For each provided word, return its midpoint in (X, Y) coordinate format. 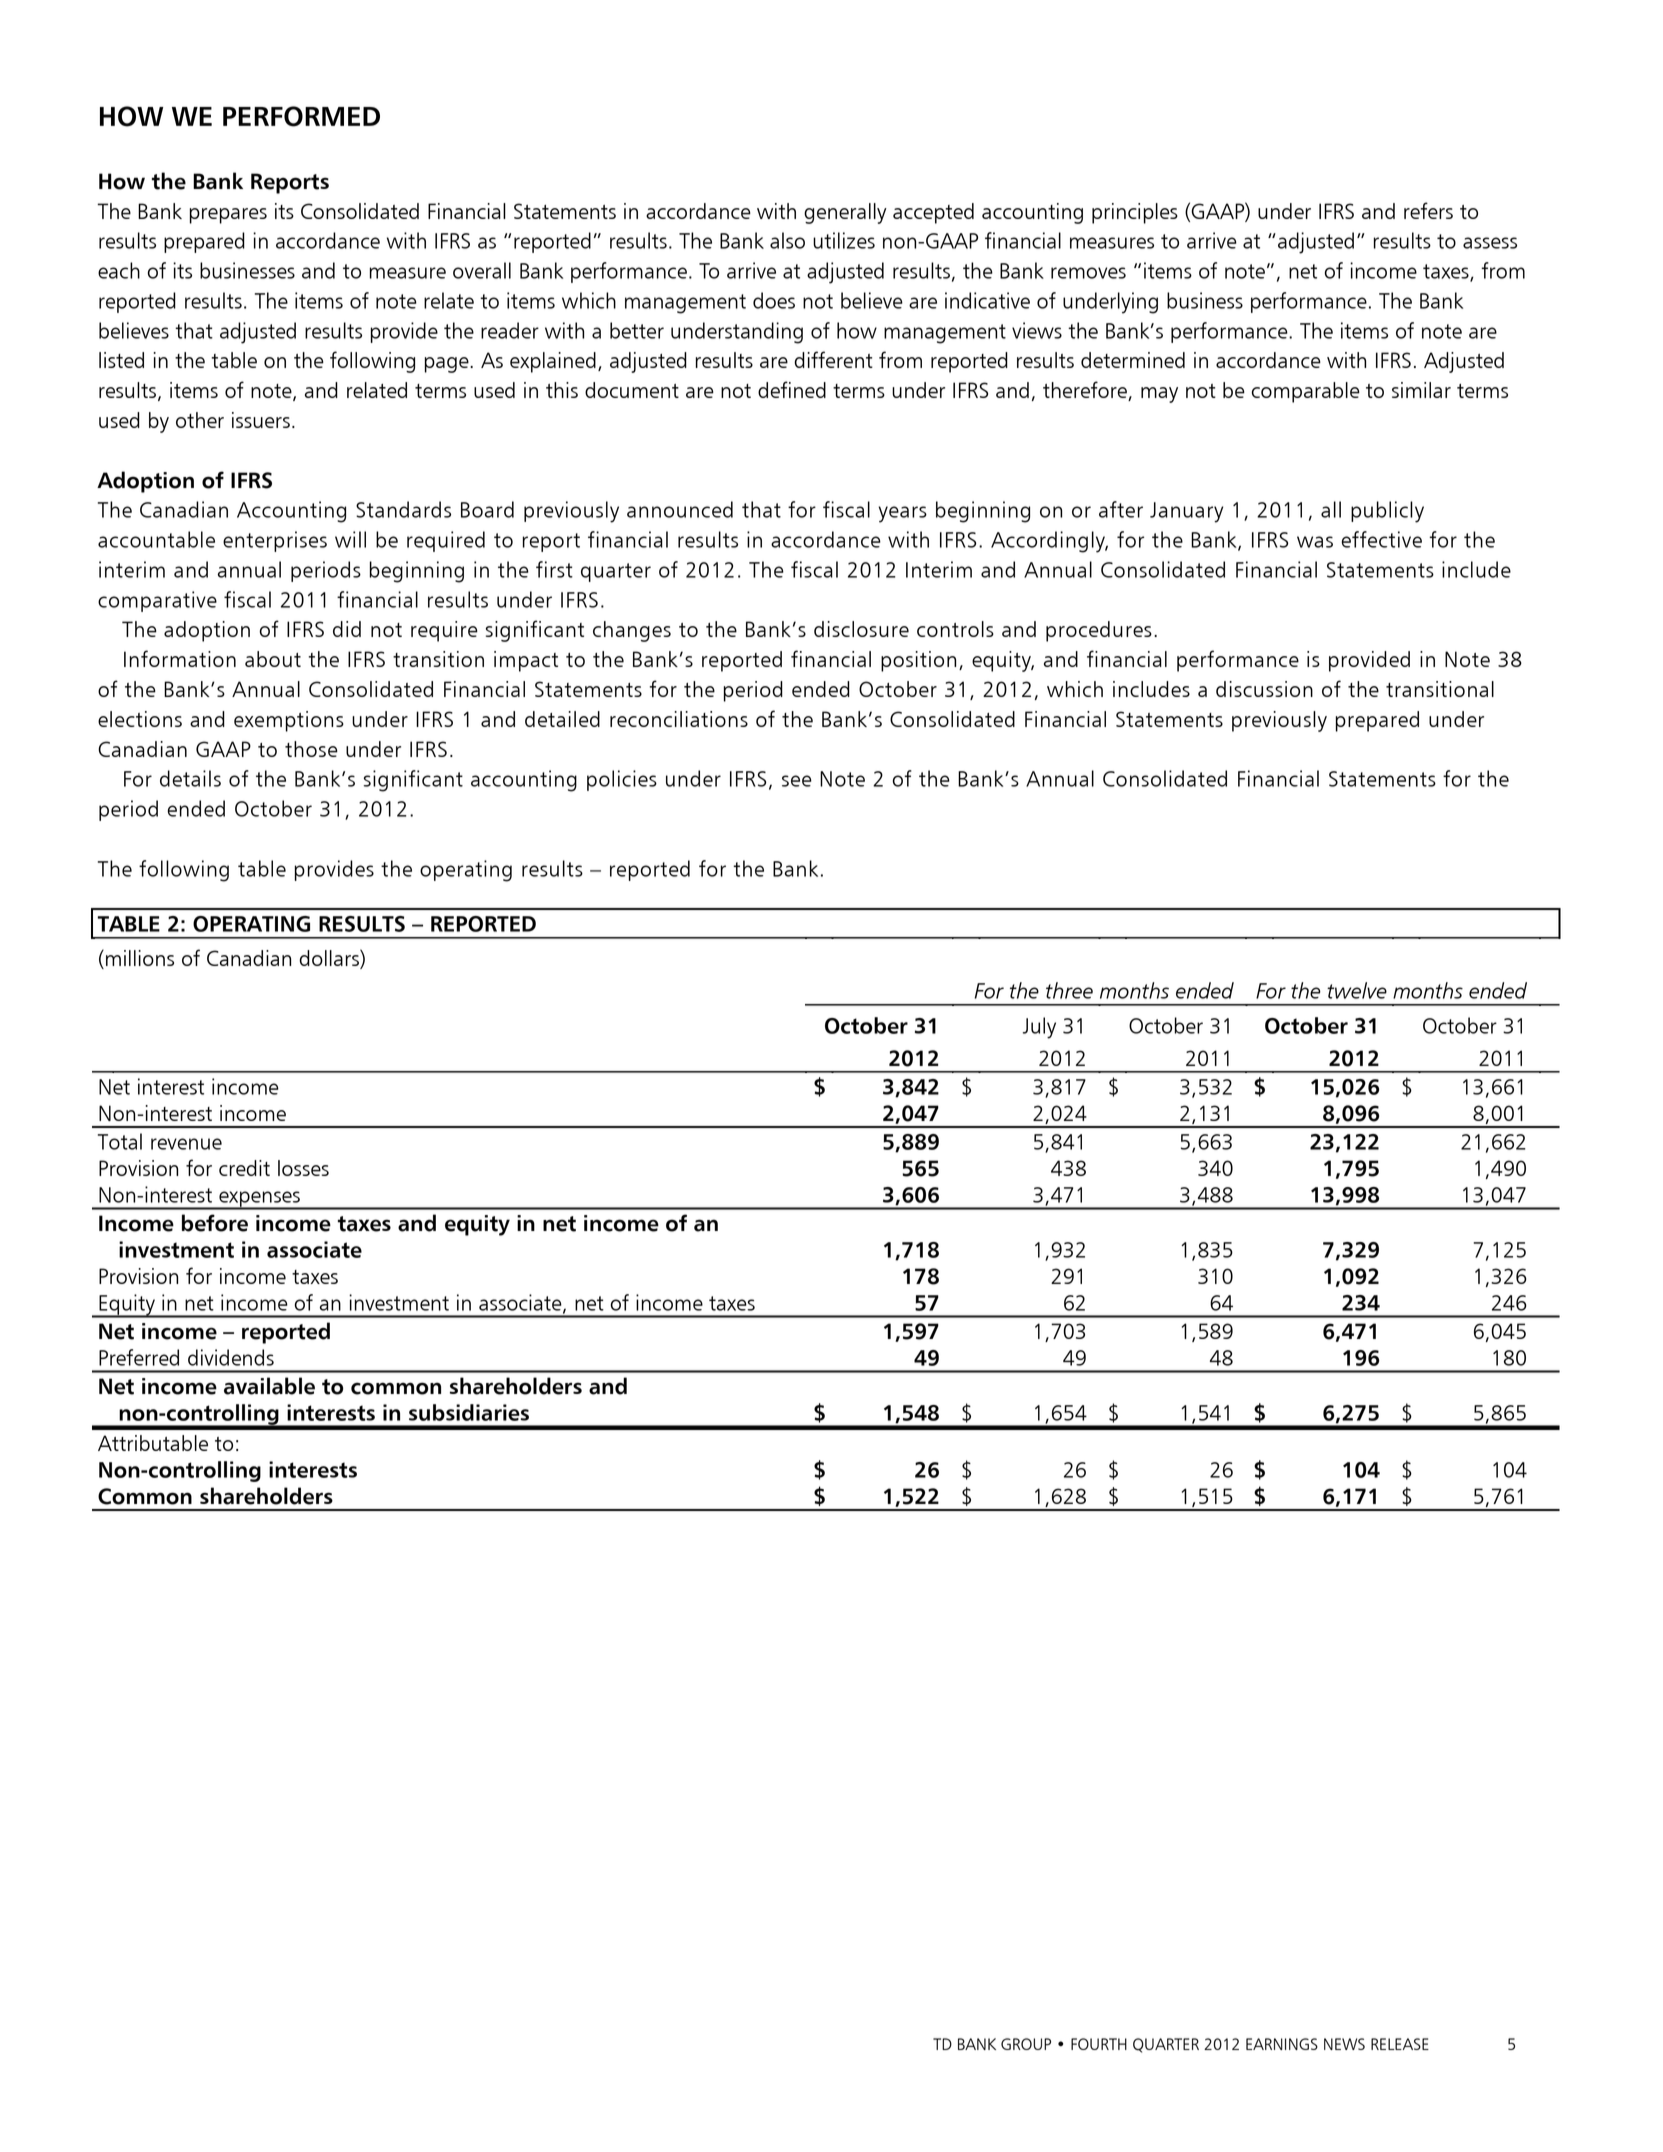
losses (303, 1168)
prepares (228, 216)
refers (1428, 210)
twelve (1357, 990)
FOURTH (1099, 2044)
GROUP (1026, 2044)
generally (845, 213)
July (1039, 1028)
